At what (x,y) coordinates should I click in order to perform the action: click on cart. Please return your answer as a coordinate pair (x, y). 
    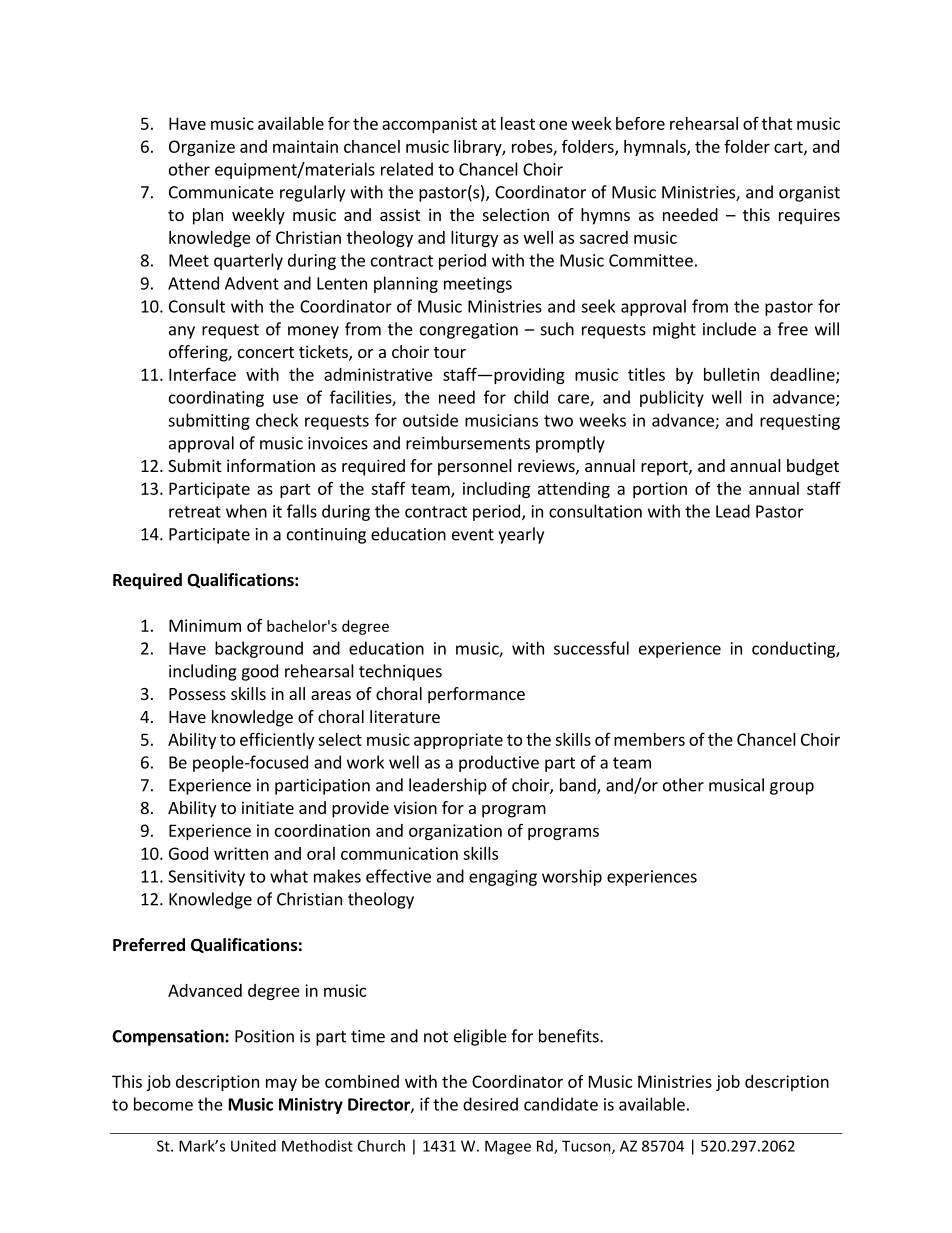
    Looking at the image, I should click on (789, 148).
